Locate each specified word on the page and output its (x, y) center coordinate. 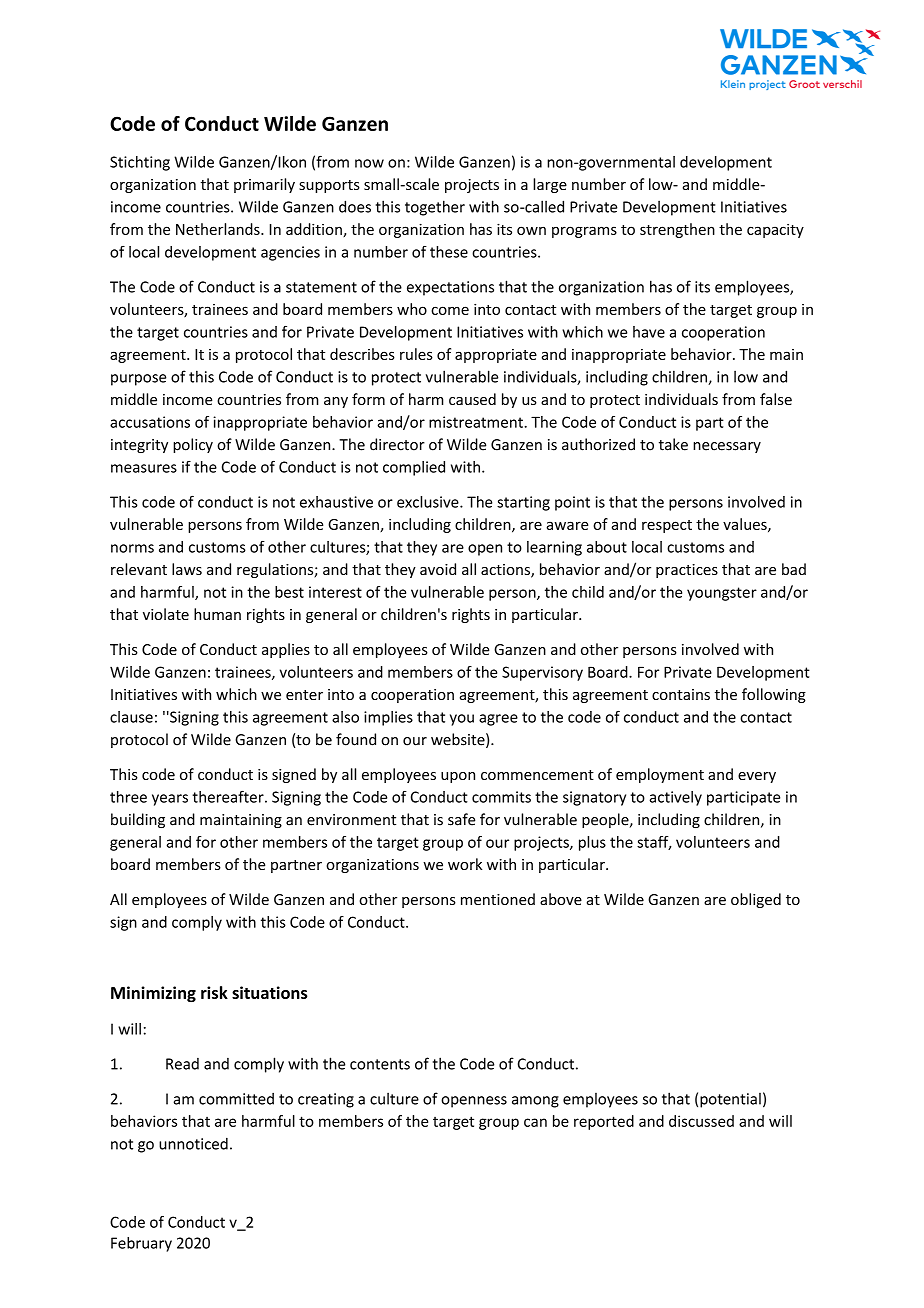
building (138, 820)
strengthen (677, 230)
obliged (756, 900)
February (141, 1244)
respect (667, 526)
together (435, 208)
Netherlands (219, 229)
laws (187, 569)
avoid (438, 569)
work (465, 864)
